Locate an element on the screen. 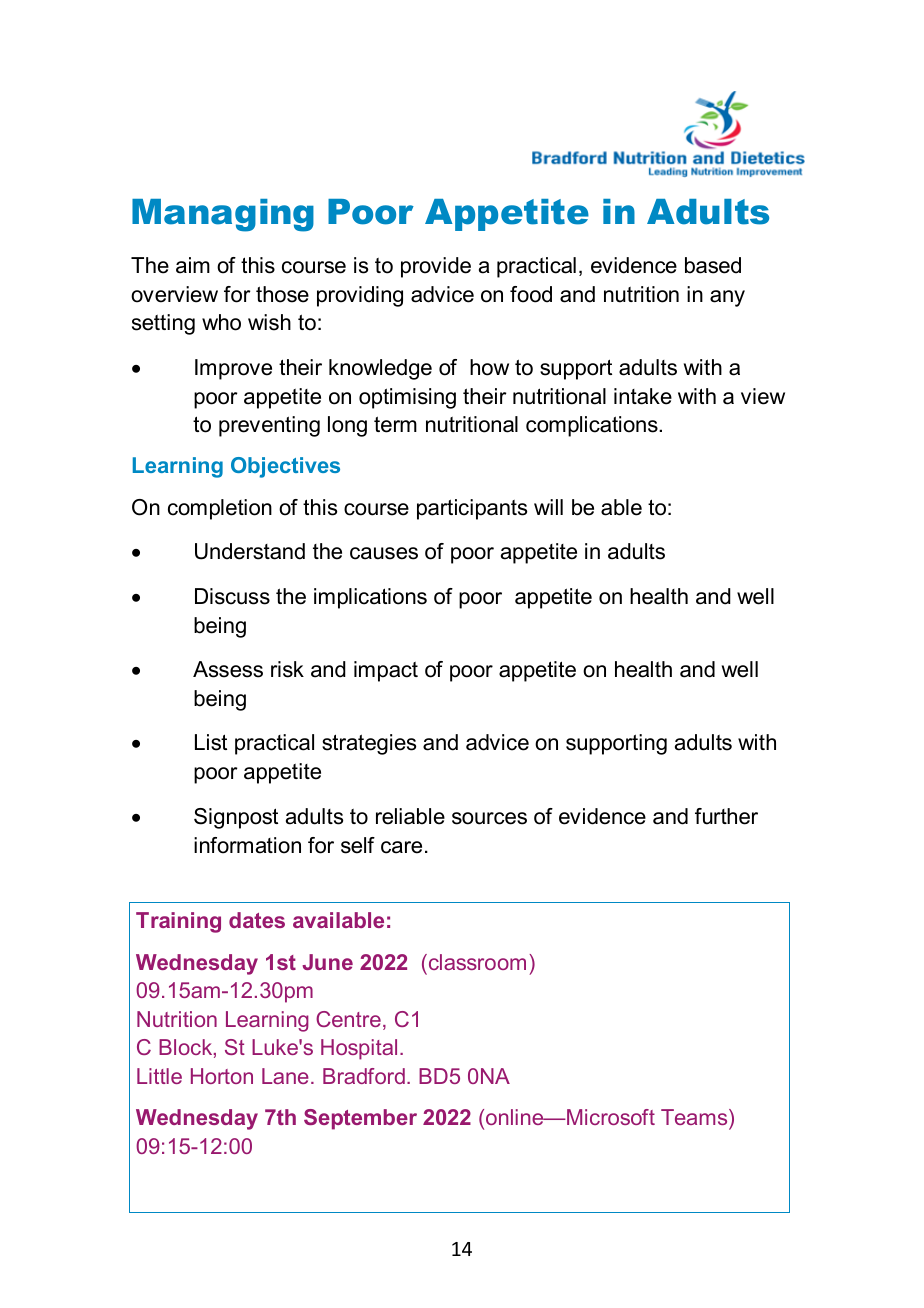 Image resolution: width=924 pixels, height=1308 pixels. further is located at coordinates (726, 816).
